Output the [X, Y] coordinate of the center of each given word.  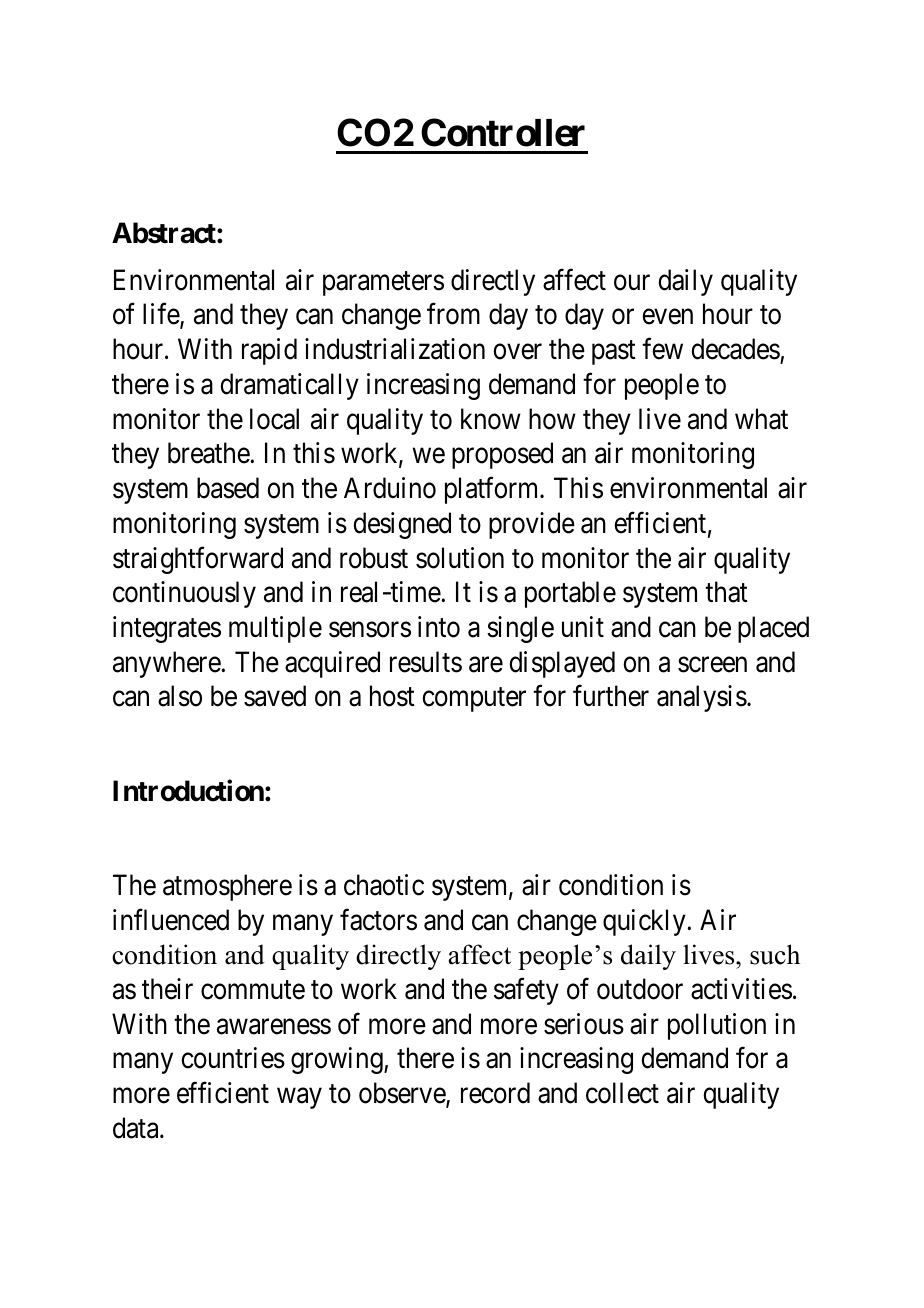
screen [712, 665]
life [162, 315]
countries [233, 1058]
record [495, 1093]
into [439, 627]
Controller [503, 132]
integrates [167, 629]
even [667, 317]
